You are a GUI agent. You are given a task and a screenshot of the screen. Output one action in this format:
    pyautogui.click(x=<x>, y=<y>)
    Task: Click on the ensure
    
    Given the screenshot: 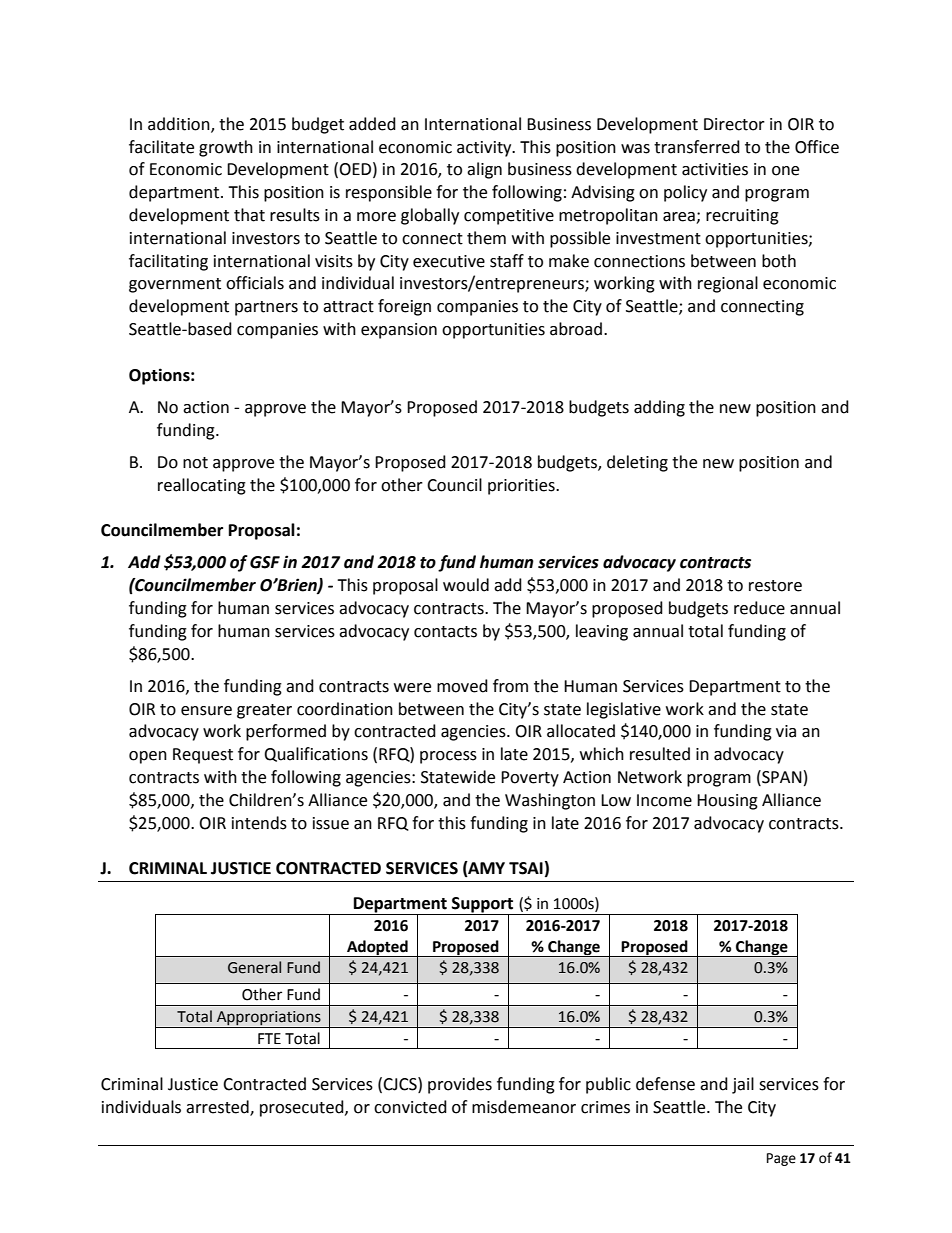 What is the action you would take?
    pyautogui.click(x=206, y=711)
